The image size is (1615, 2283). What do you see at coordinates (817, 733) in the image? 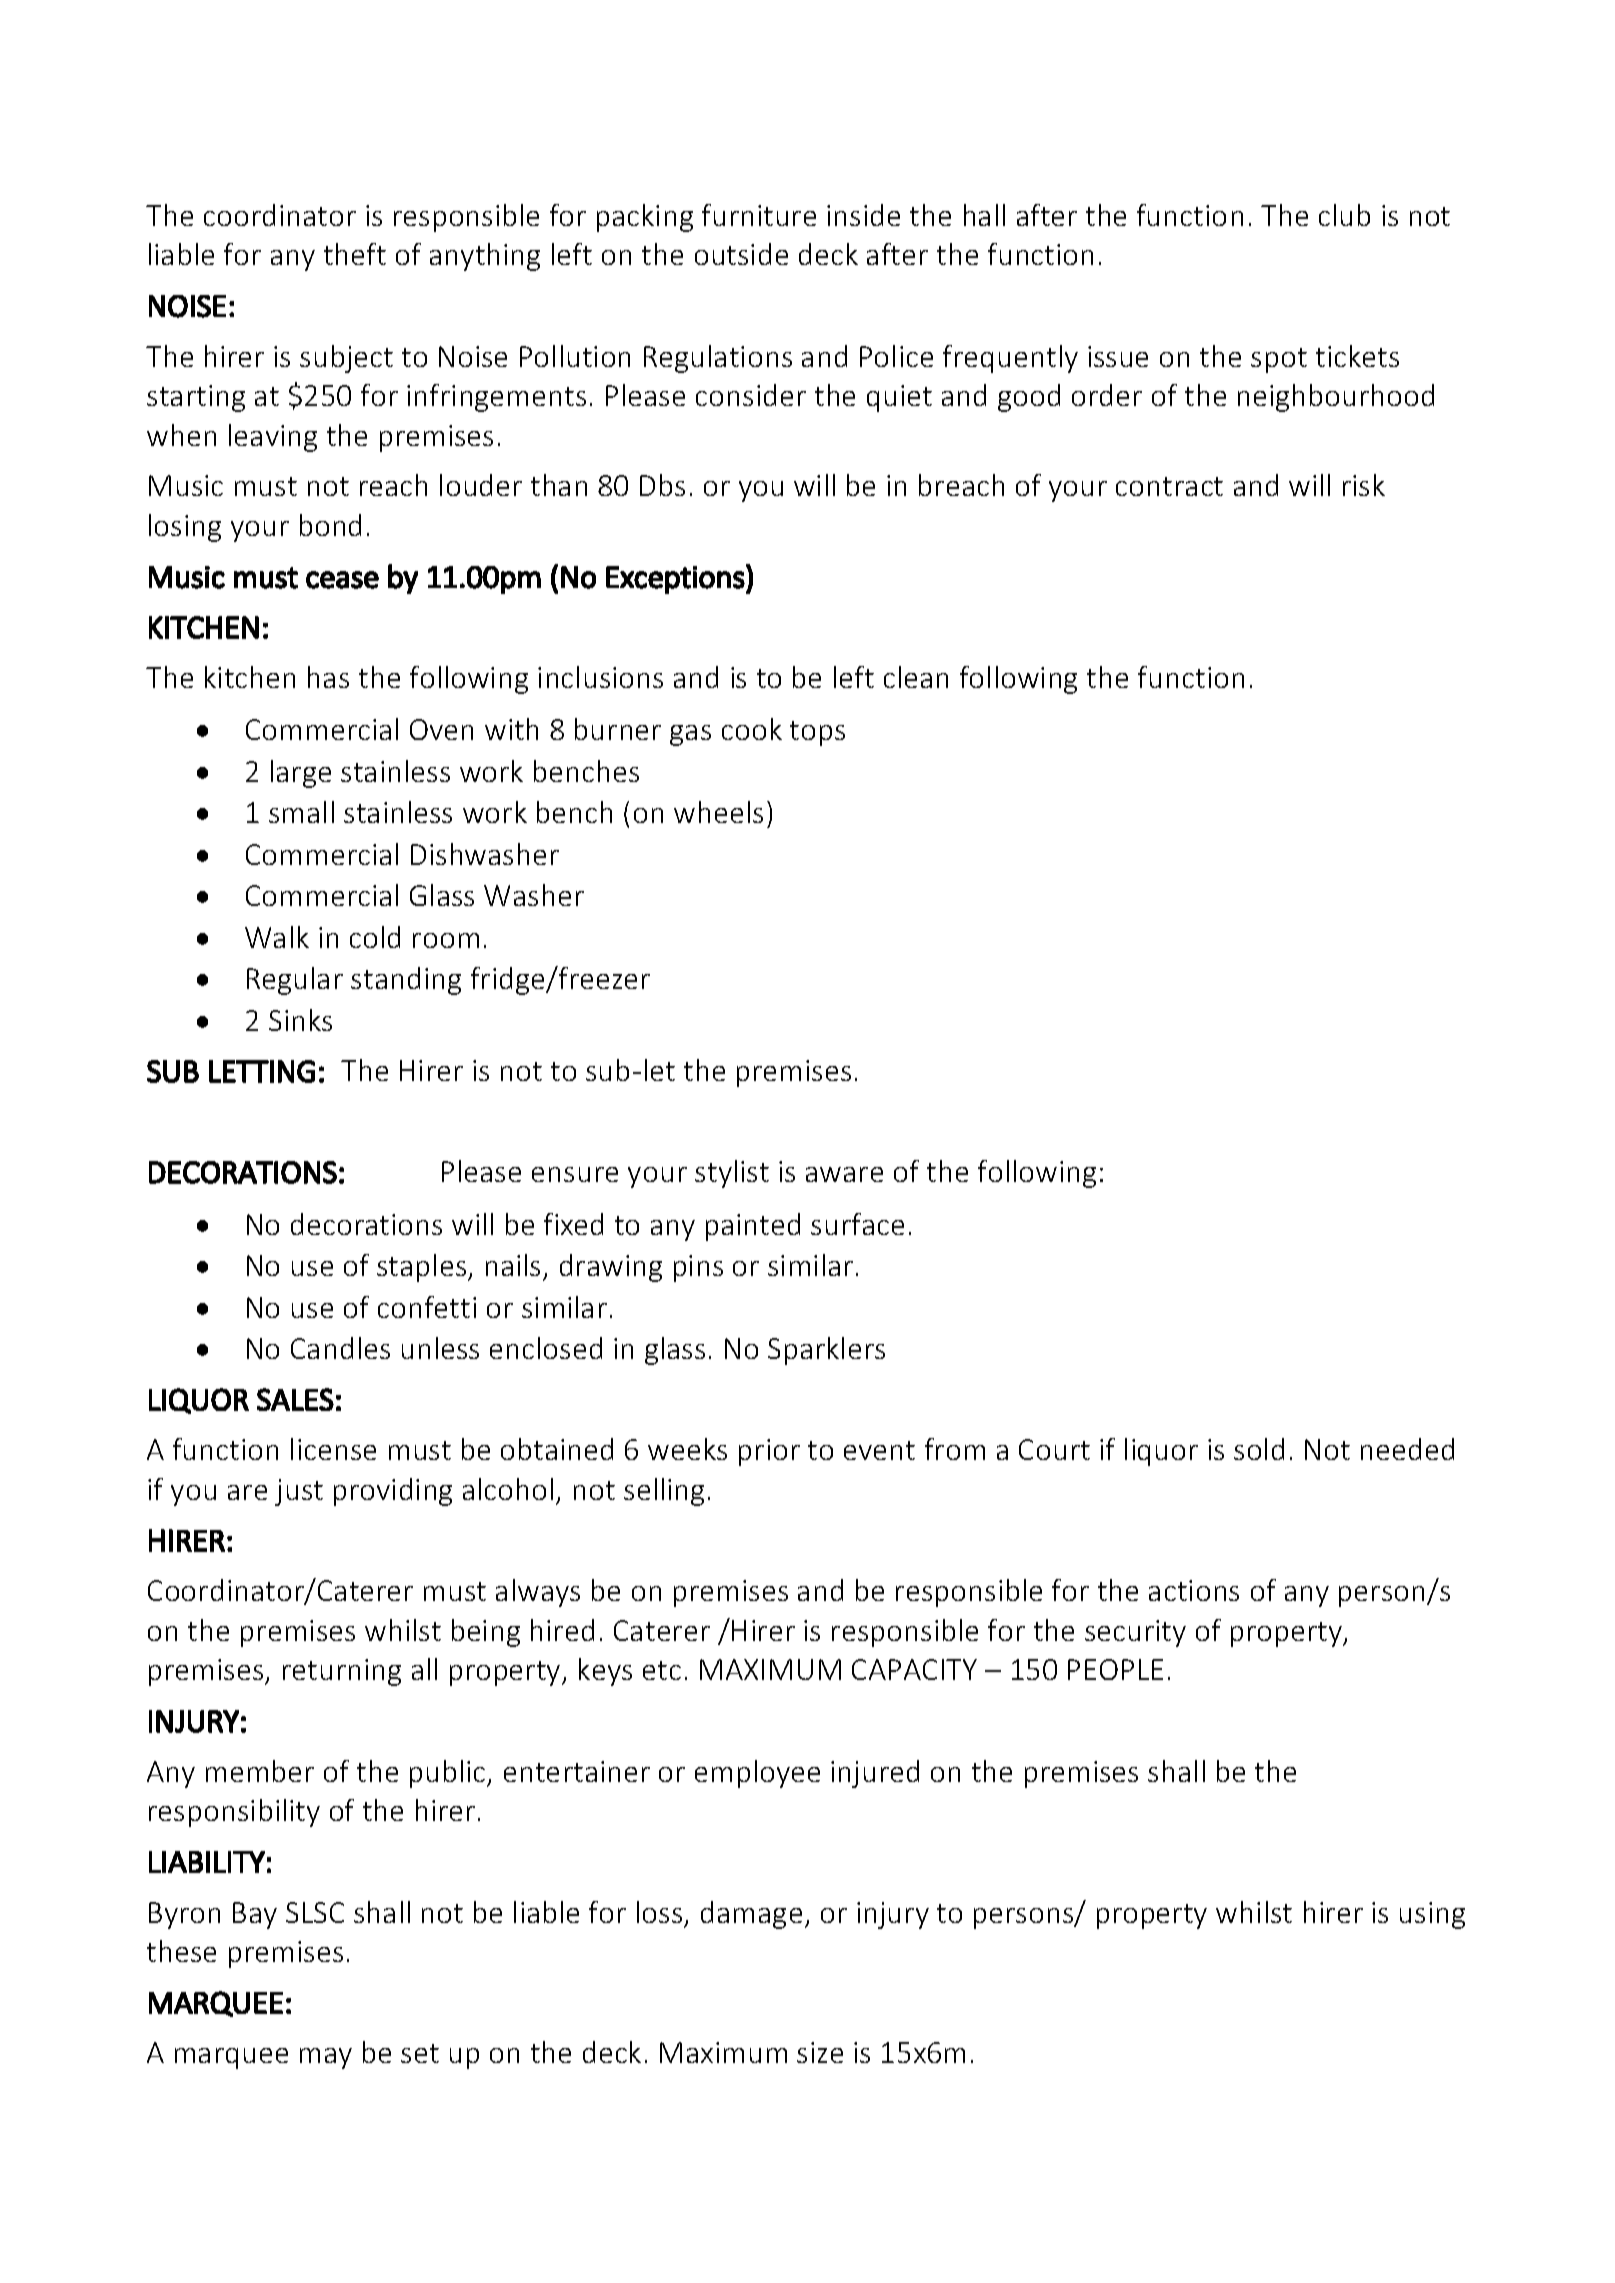
I see `tops` at bounding box center [817, 733].
